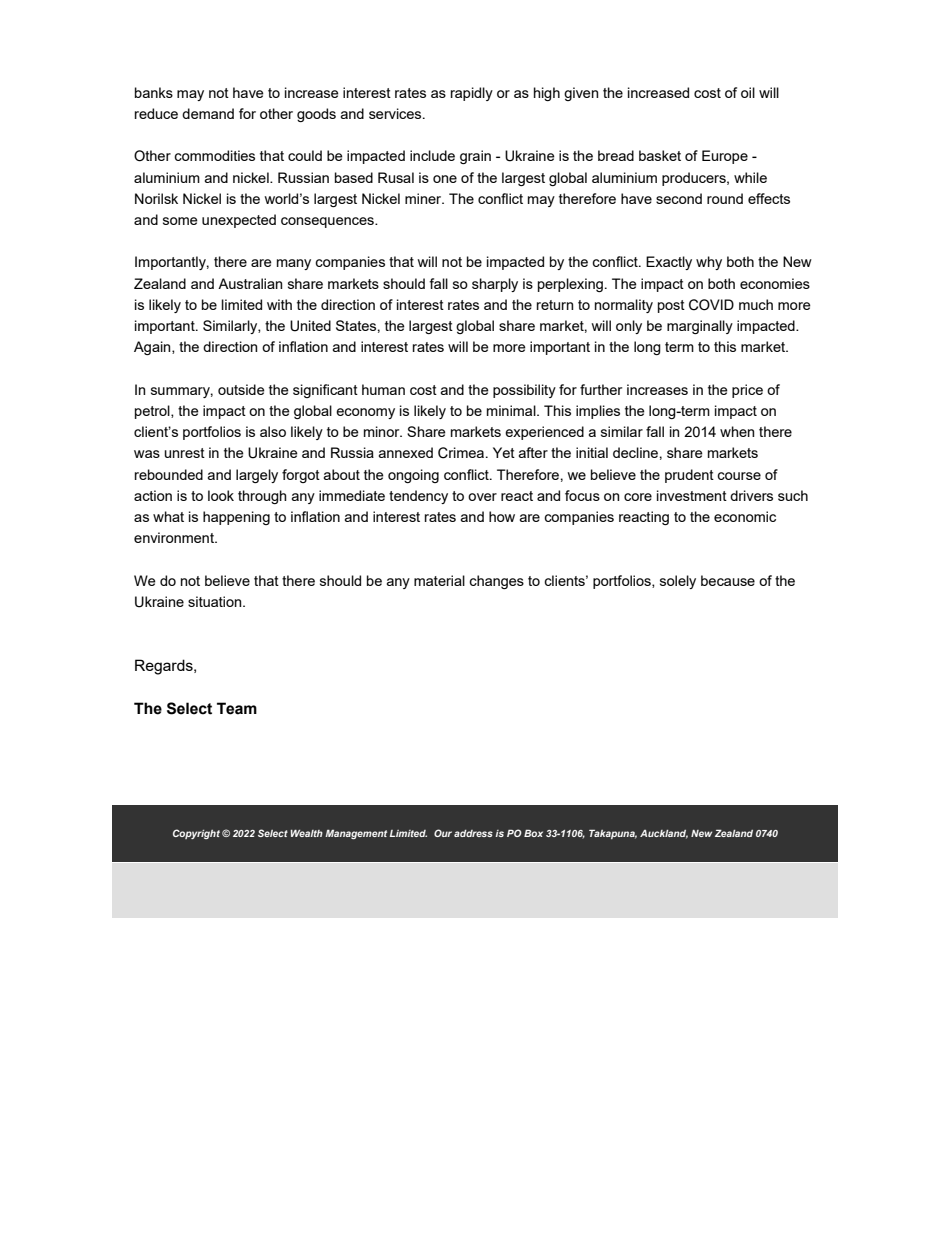 The height and width of the page is (1233, 952). Describe the element at coordinates (208, 113) in the page. I see `demand` at that location.
